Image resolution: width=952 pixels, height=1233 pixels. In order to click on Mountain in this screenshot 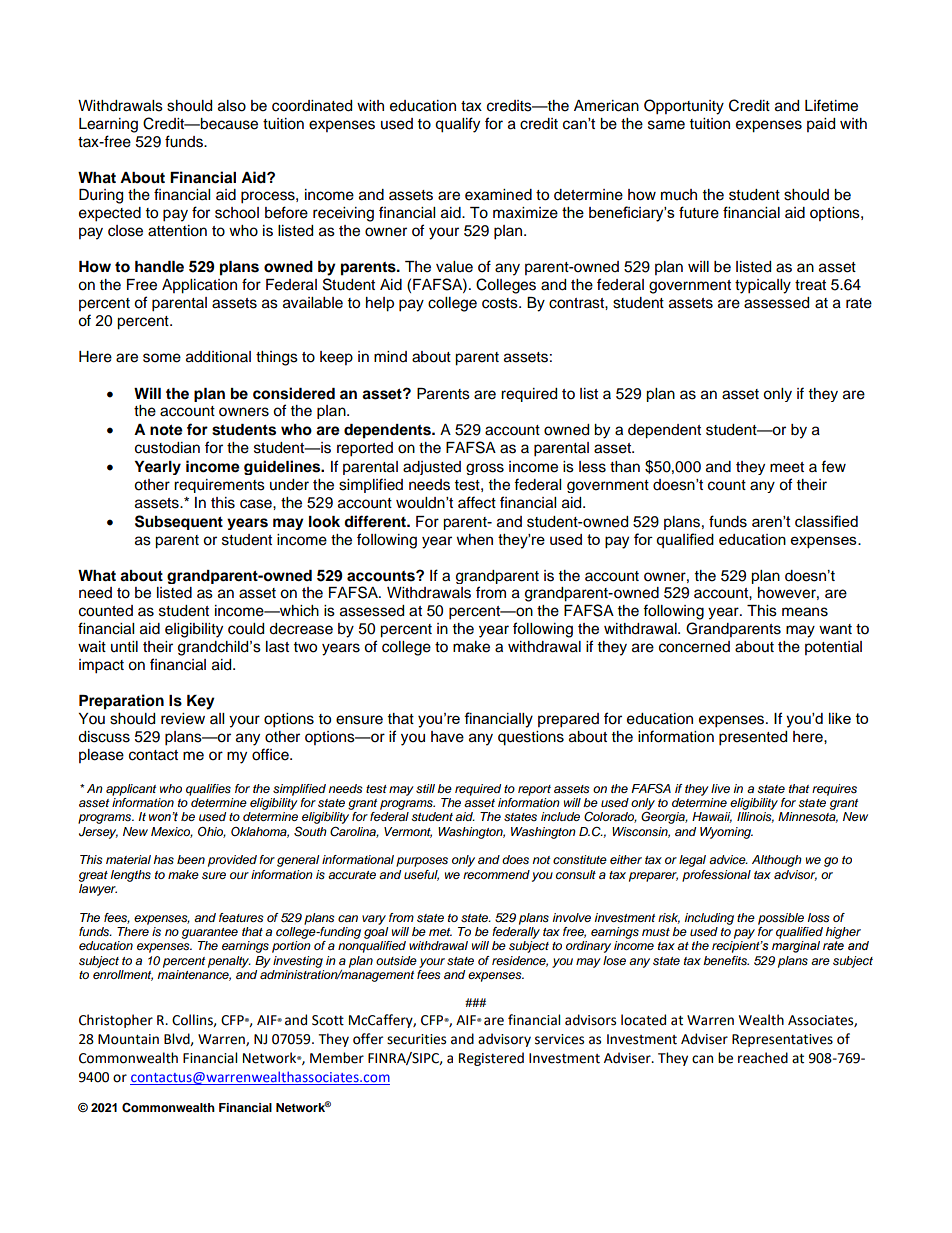, I will do `click(128, 1039)`.
